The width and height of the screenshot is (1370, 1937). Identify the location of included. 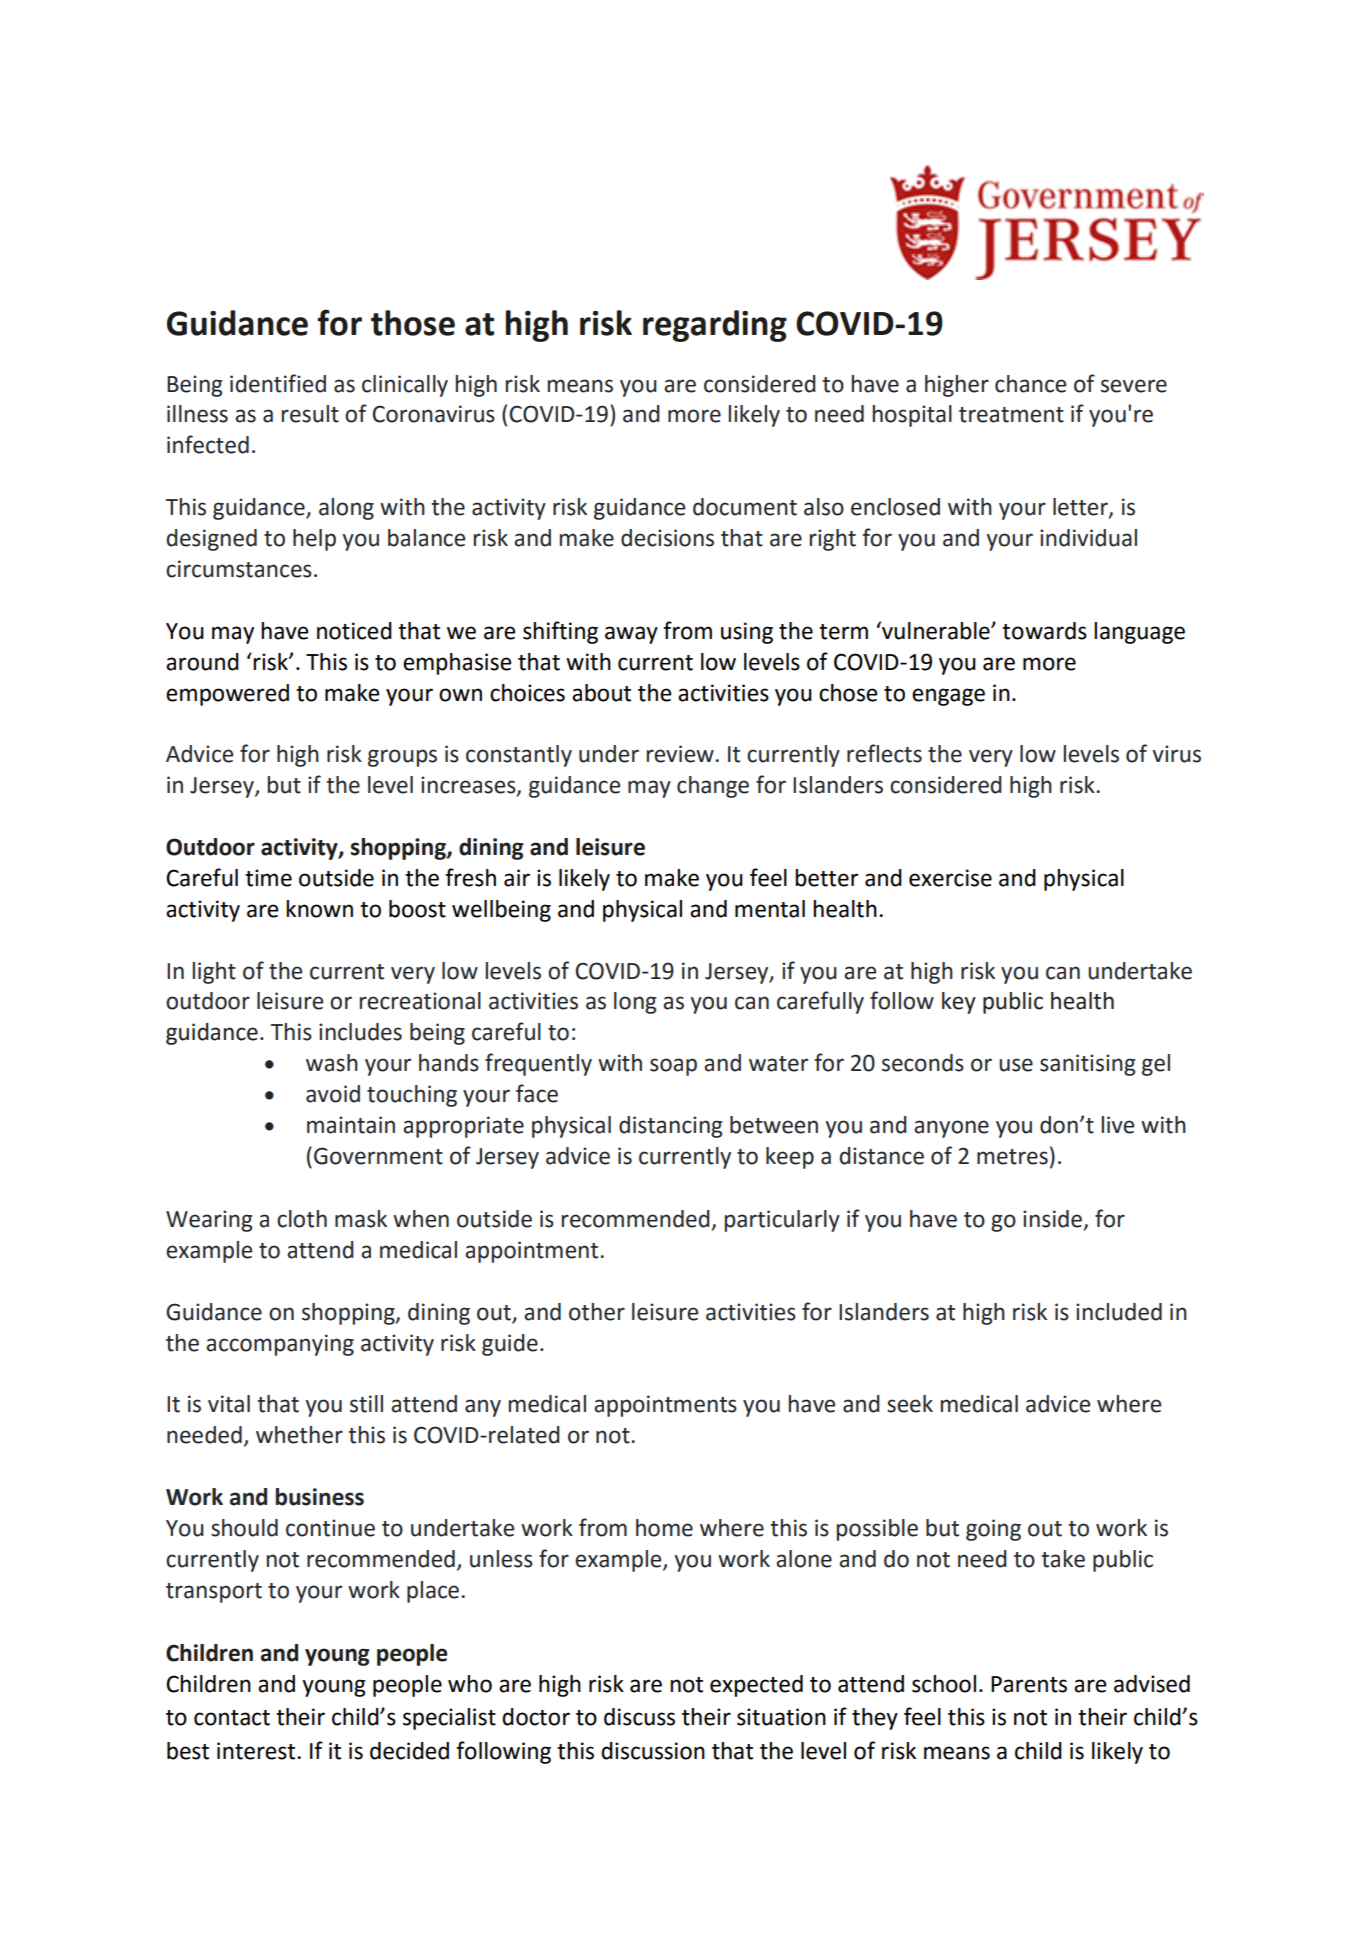
(1119, 1312).
